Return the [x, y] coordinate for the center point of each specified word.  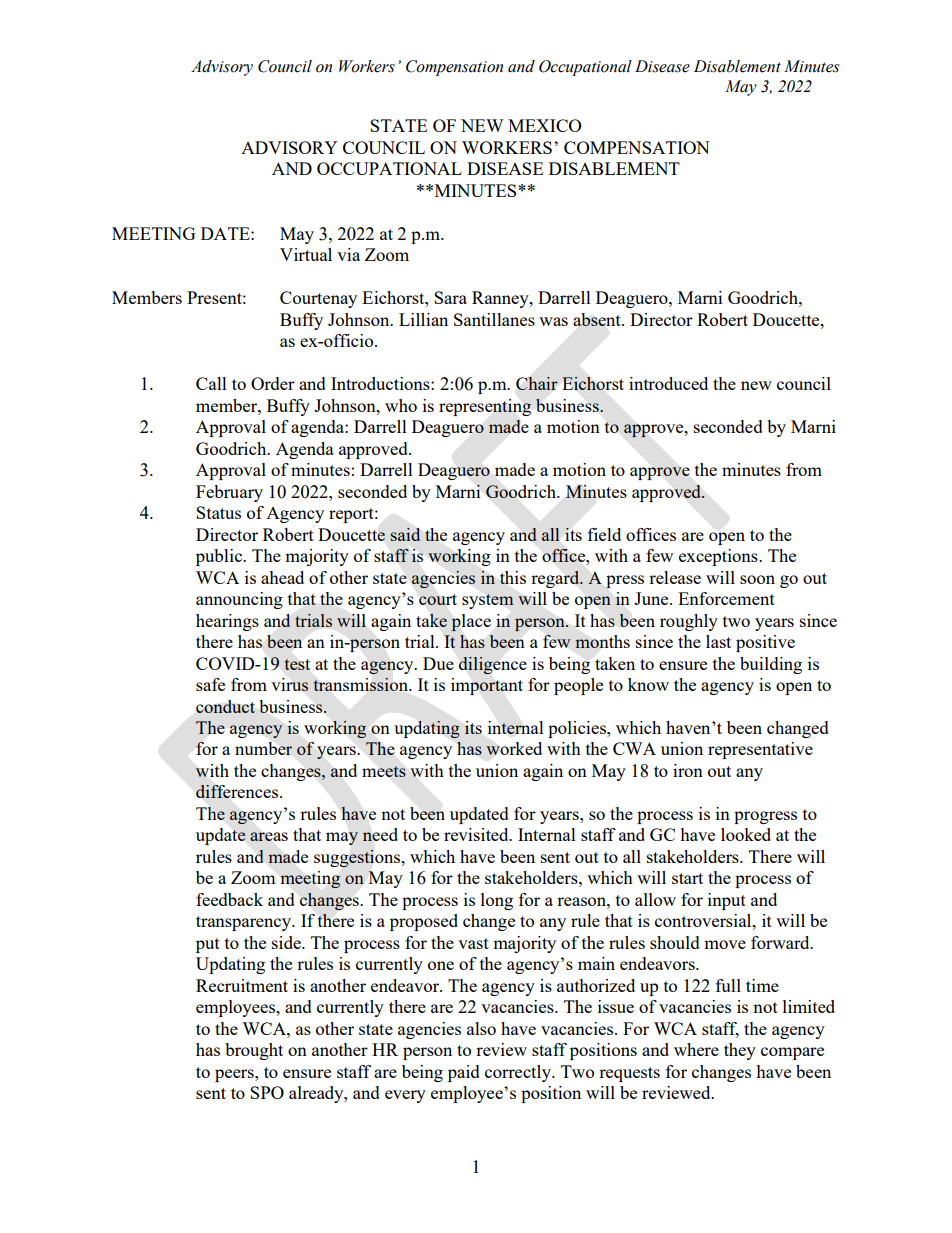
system [488, 601]
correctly [519, 1073]
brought [254, 1051]
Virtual [306, 254]
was [553, 321]
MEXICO [545, 125]
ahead [282, 577]
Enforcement [726, 598]
